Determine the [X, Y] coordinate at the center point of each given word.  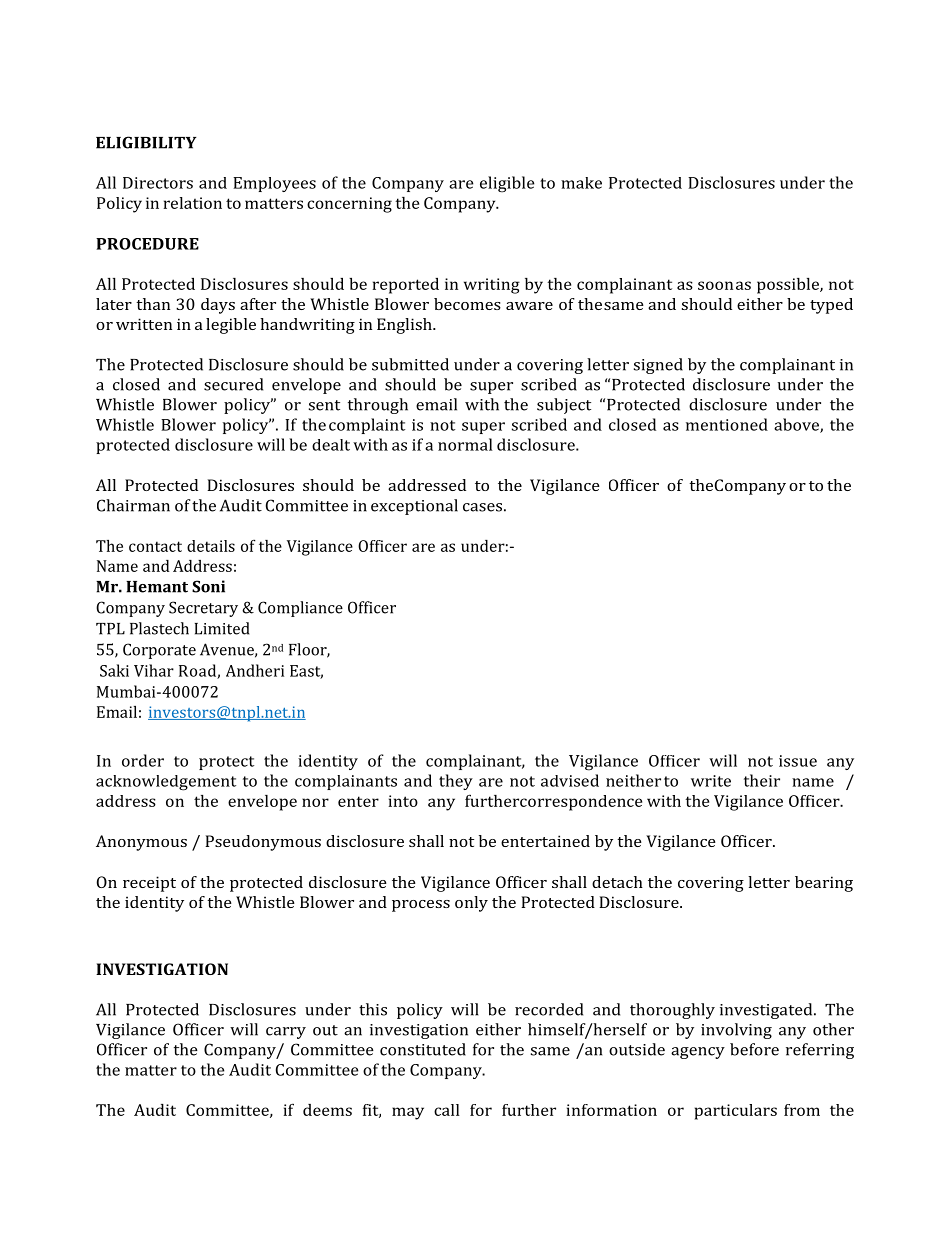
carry [286, 1033]
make [581, 183]
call [447, 1110]
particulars [736, 1112]
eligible [507, 184]
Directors [158, 183]
